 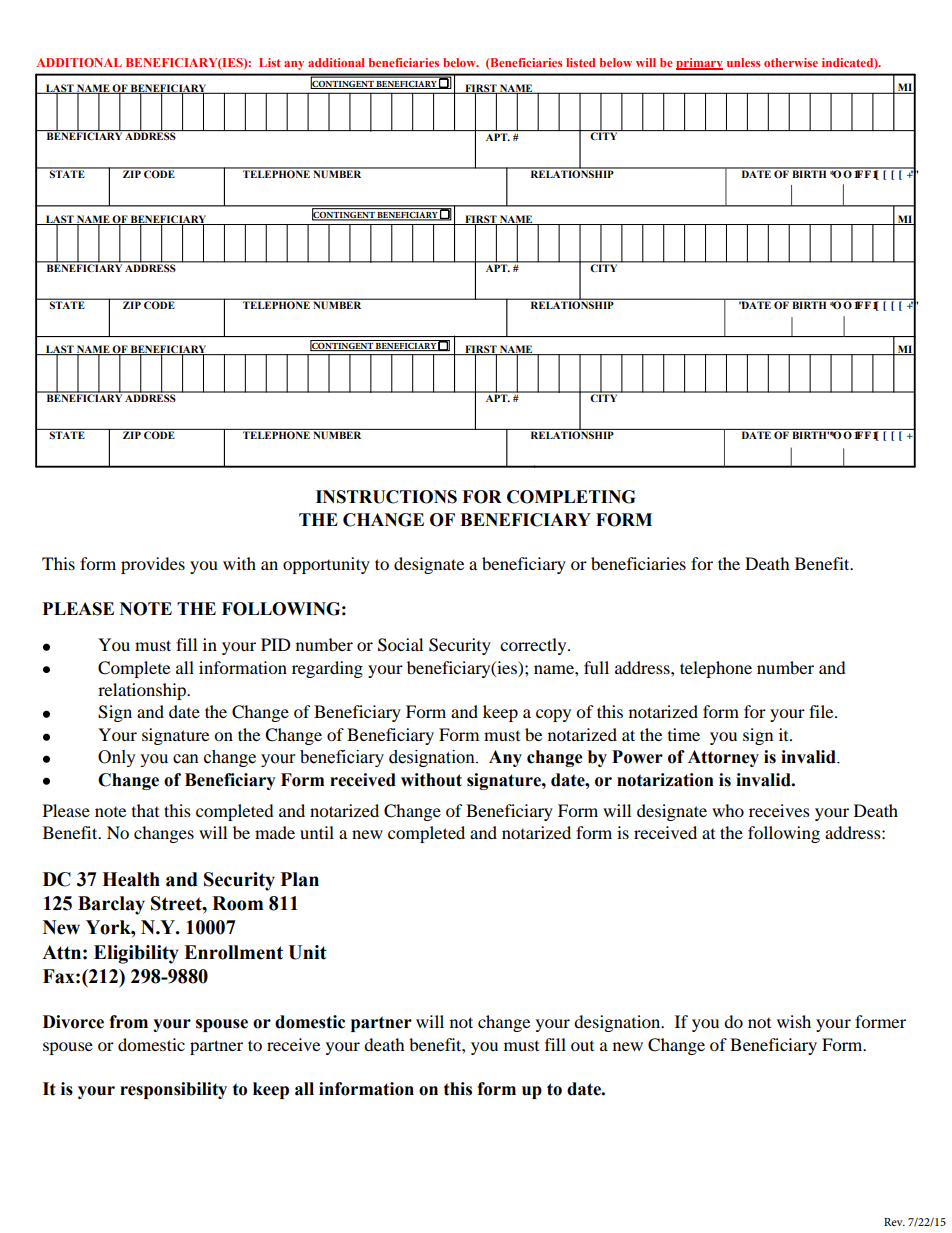 I want to click on primary, so click(x=699, y=64).
